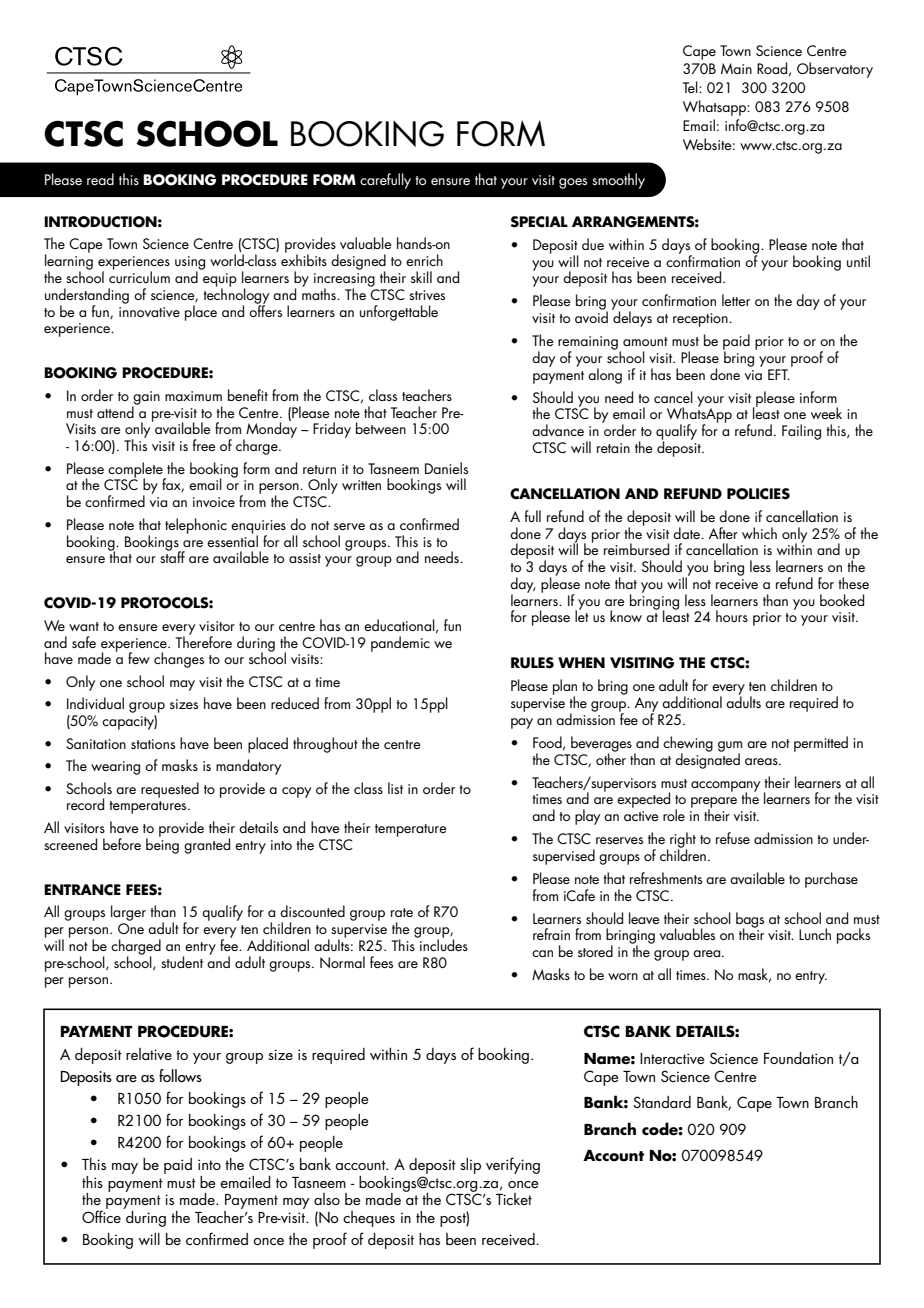 The height and width of the screenshot is (1308, 924). Describe the element at coordinates (162, 845) in the screenshot. I see `being` at that location.
